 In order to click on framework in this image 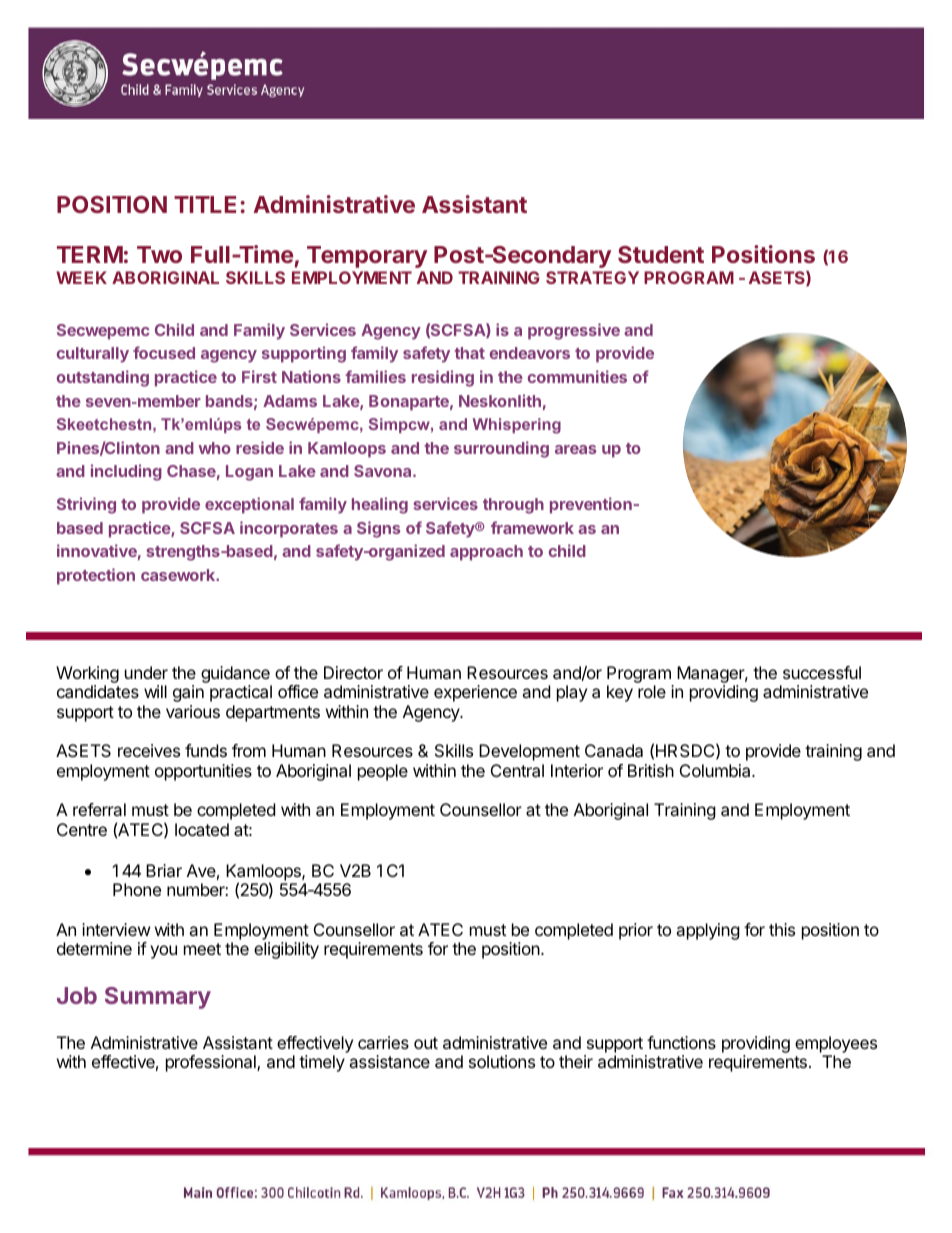, I will do `click(532, 527)`.
